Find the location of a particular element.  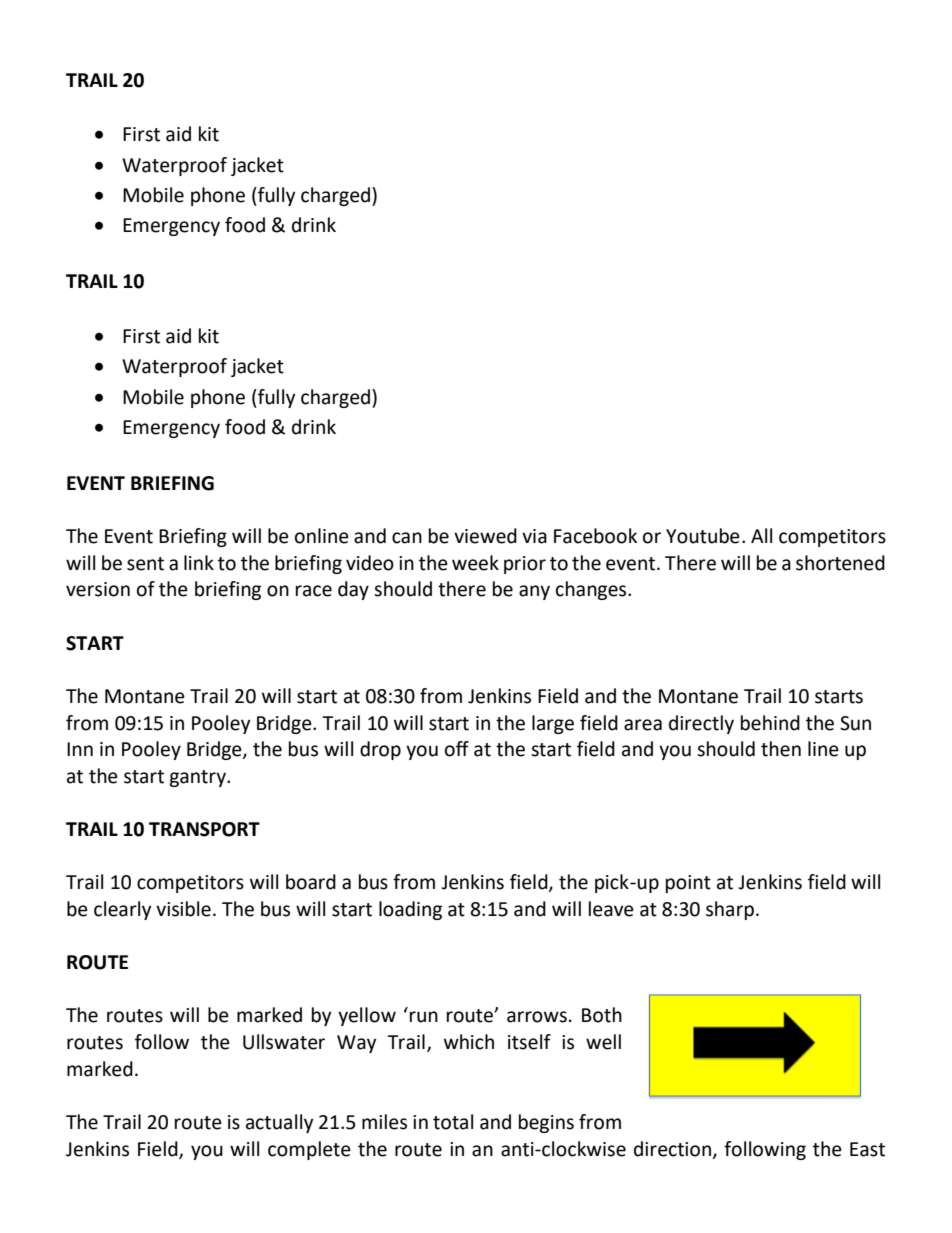

visible is located at coordinates (183, 909).
